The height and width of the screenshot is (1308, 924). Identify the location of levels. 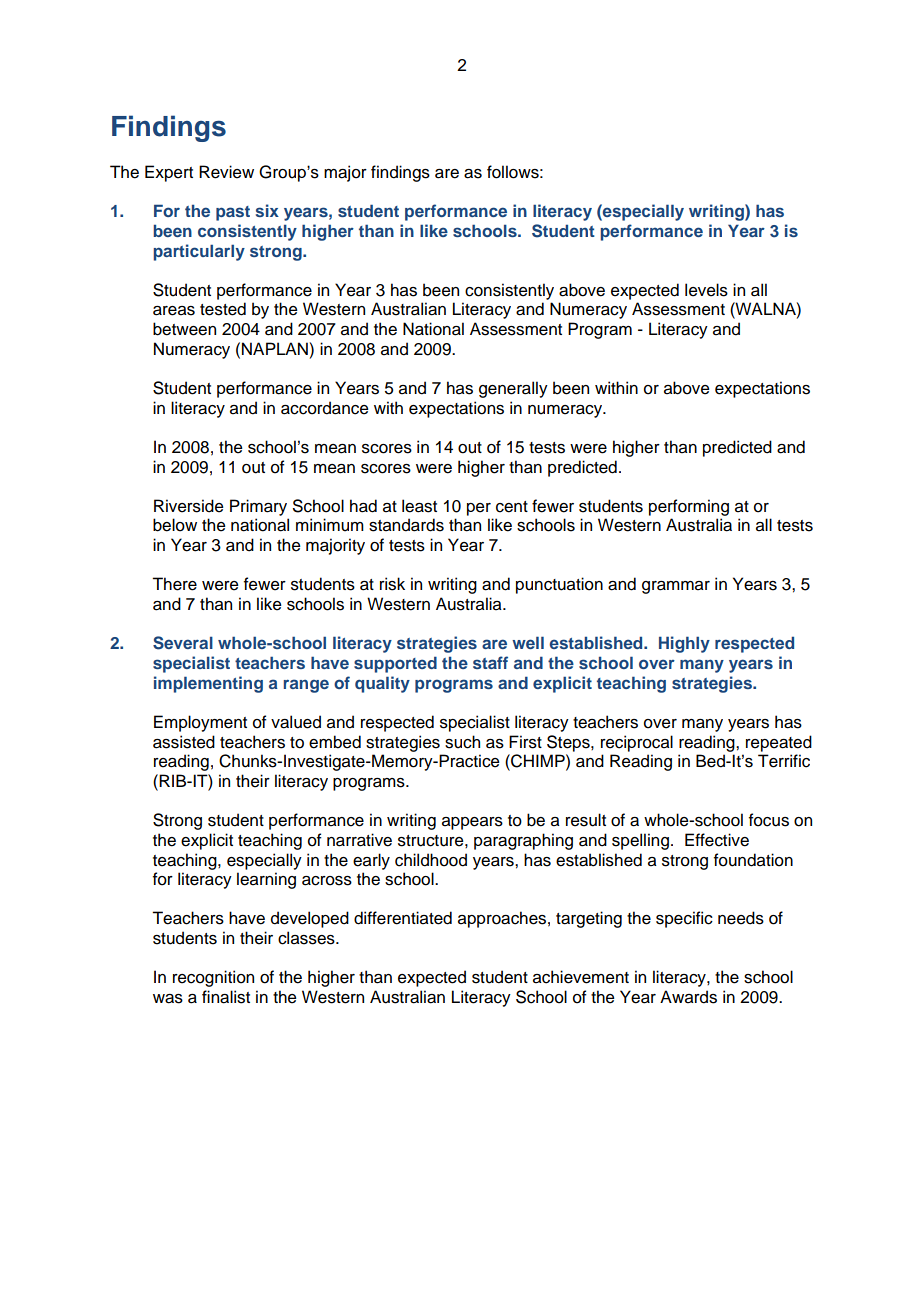
(706, 290).
